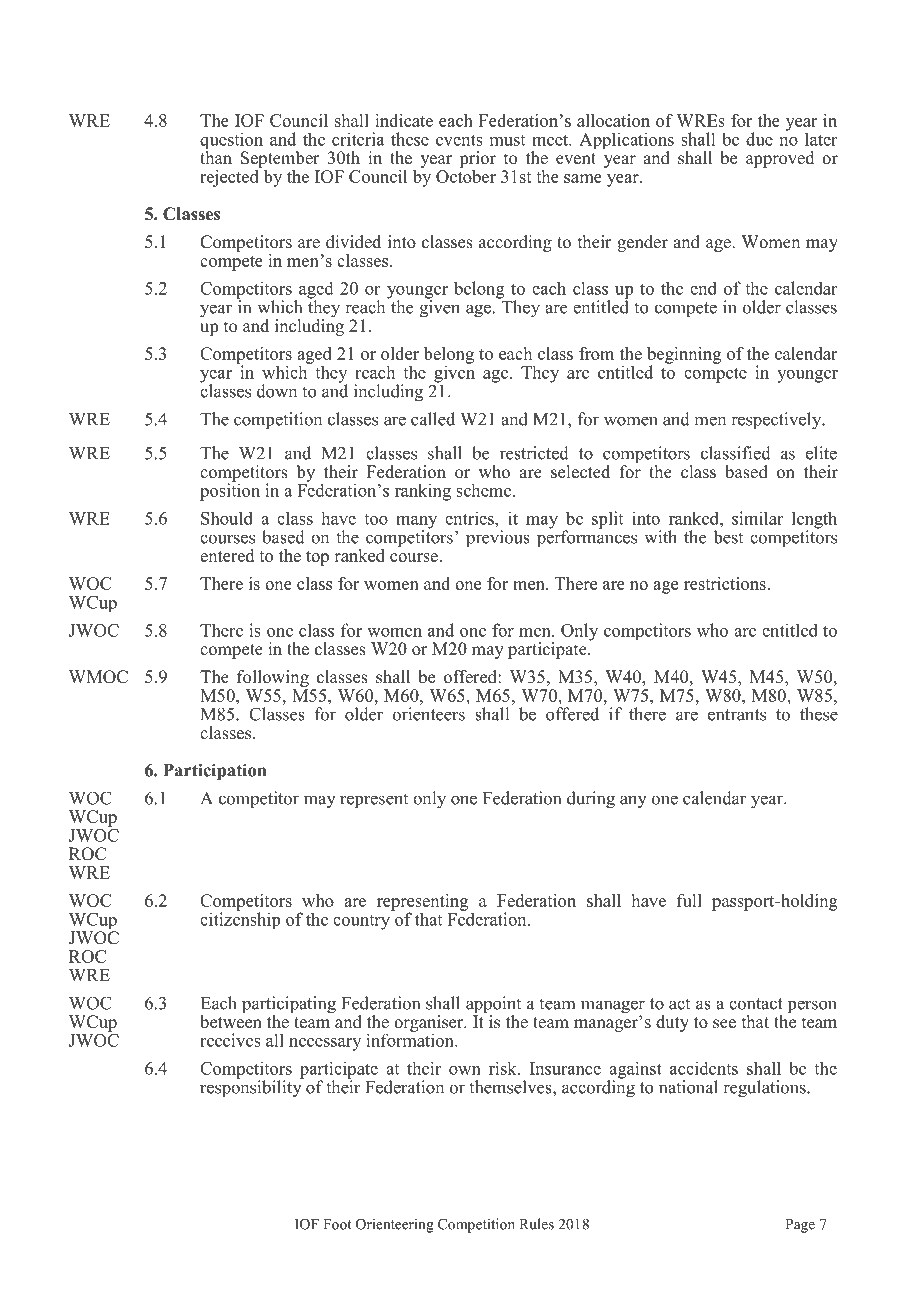 The width and height of the document is (924, 1308). I want to click on must, so click(507, 140).
